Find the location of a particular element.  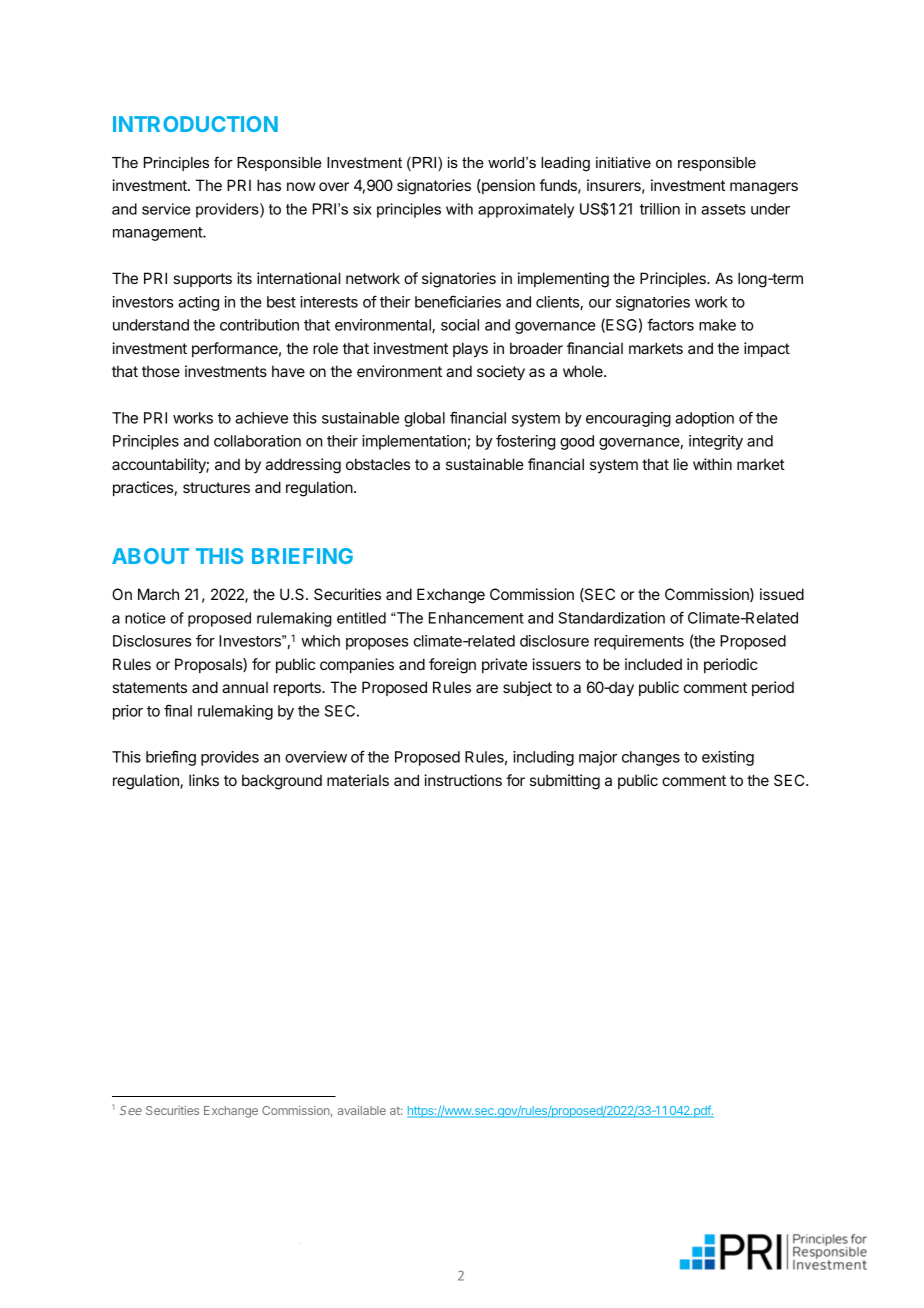

pension is located at coordinates (507, 186).
